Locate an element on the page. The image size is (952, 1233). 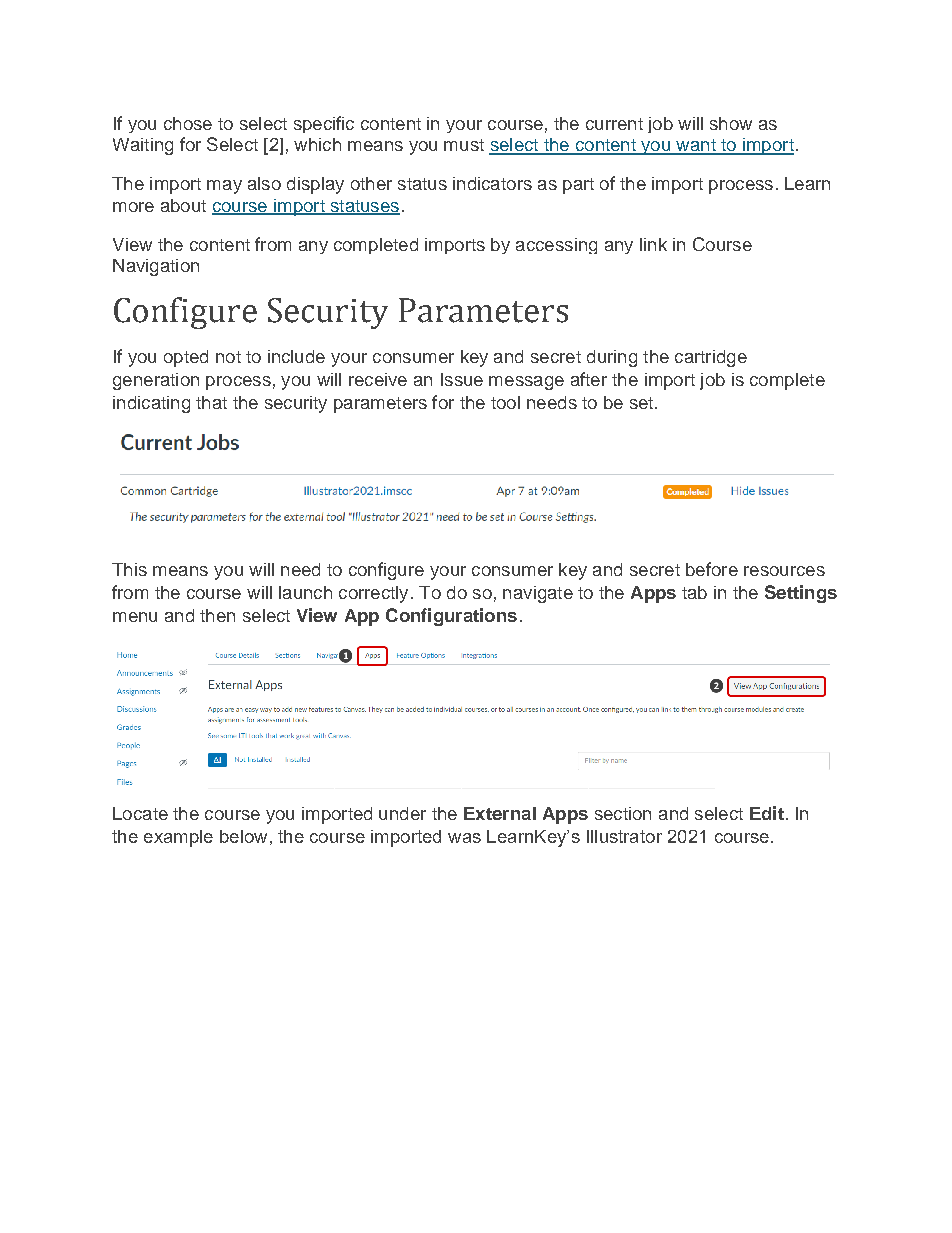
then is located at coordinates (217, 615).
